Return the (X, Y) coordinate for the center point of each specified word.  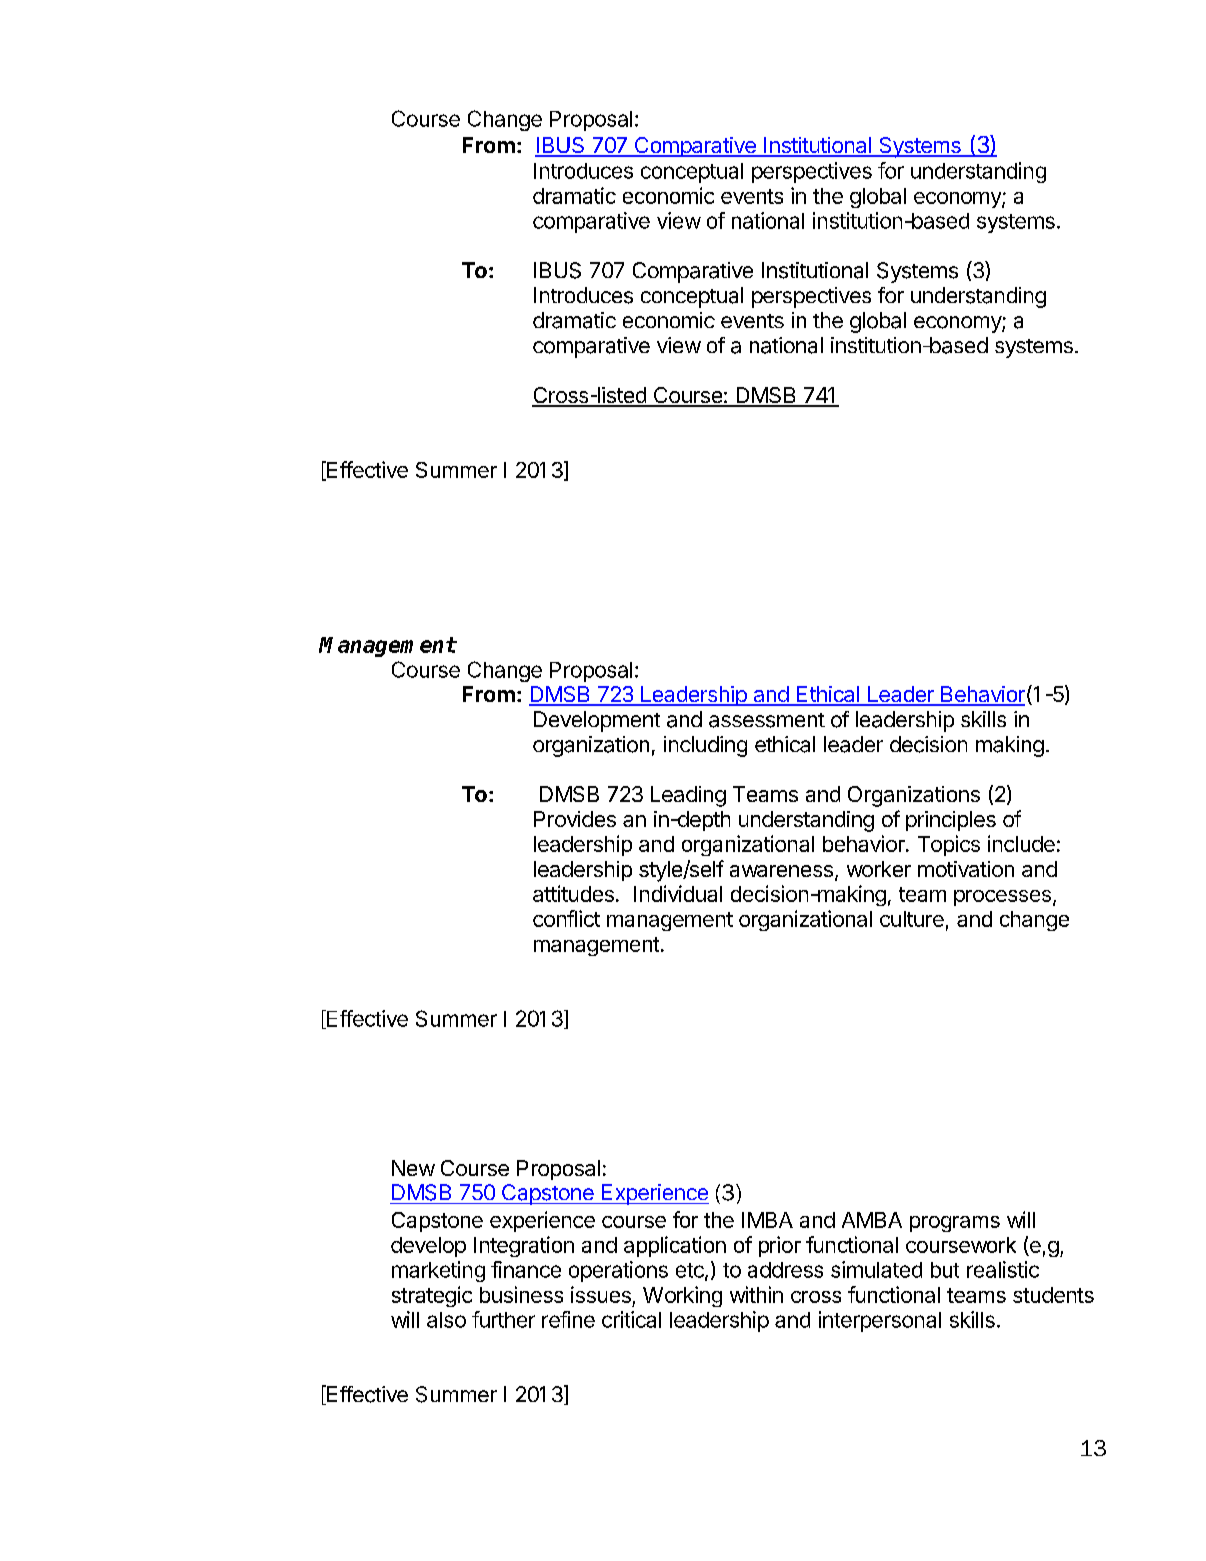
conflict (566, 918)
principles (951, 821)
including (705, 746)
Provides (575, 819)
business (521, 1294)
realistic (1003, 1269)
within (756, 1294)
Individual (678, 893)
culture (912, 919)
